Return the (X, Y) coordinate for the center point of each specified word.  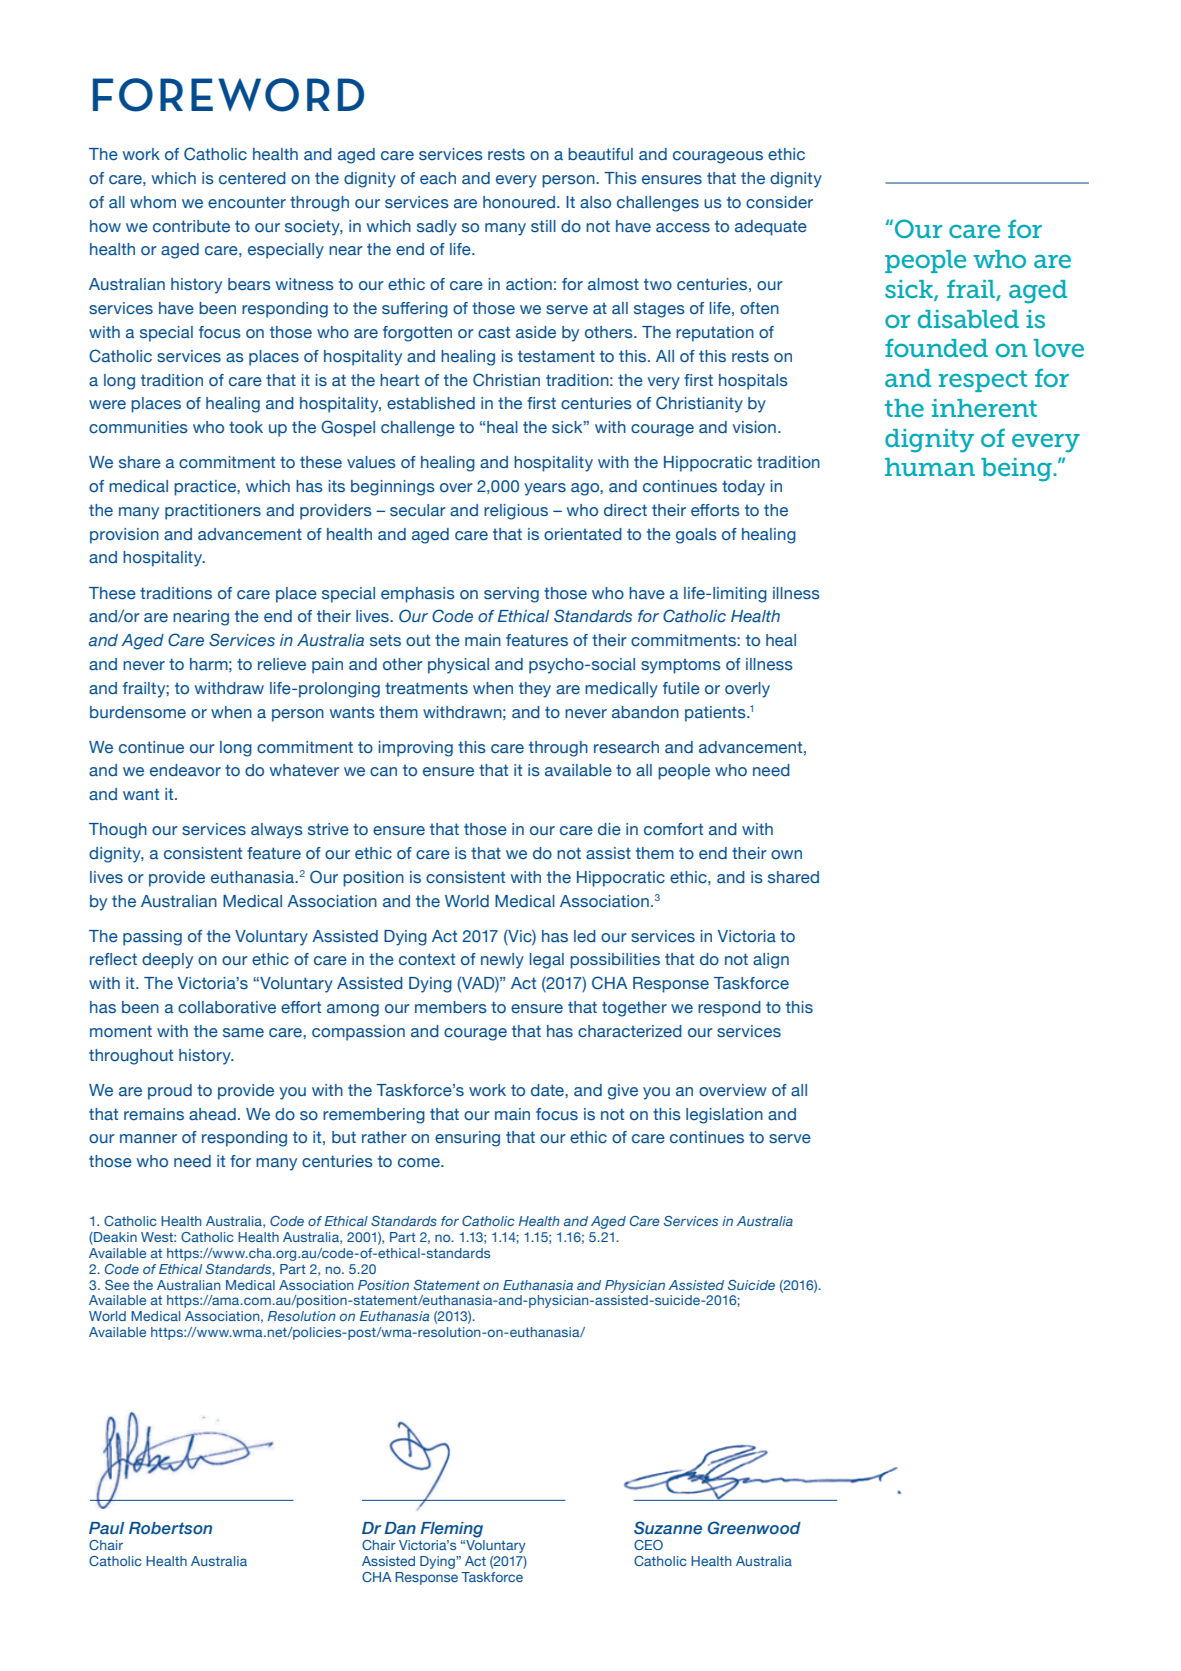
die (609, 829)
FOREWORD (228, 95)
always (277, 831)
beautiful (600, 154)
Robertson (170, 1528)
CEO (648, 1545)
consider (779, 202)
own (786, 854)
